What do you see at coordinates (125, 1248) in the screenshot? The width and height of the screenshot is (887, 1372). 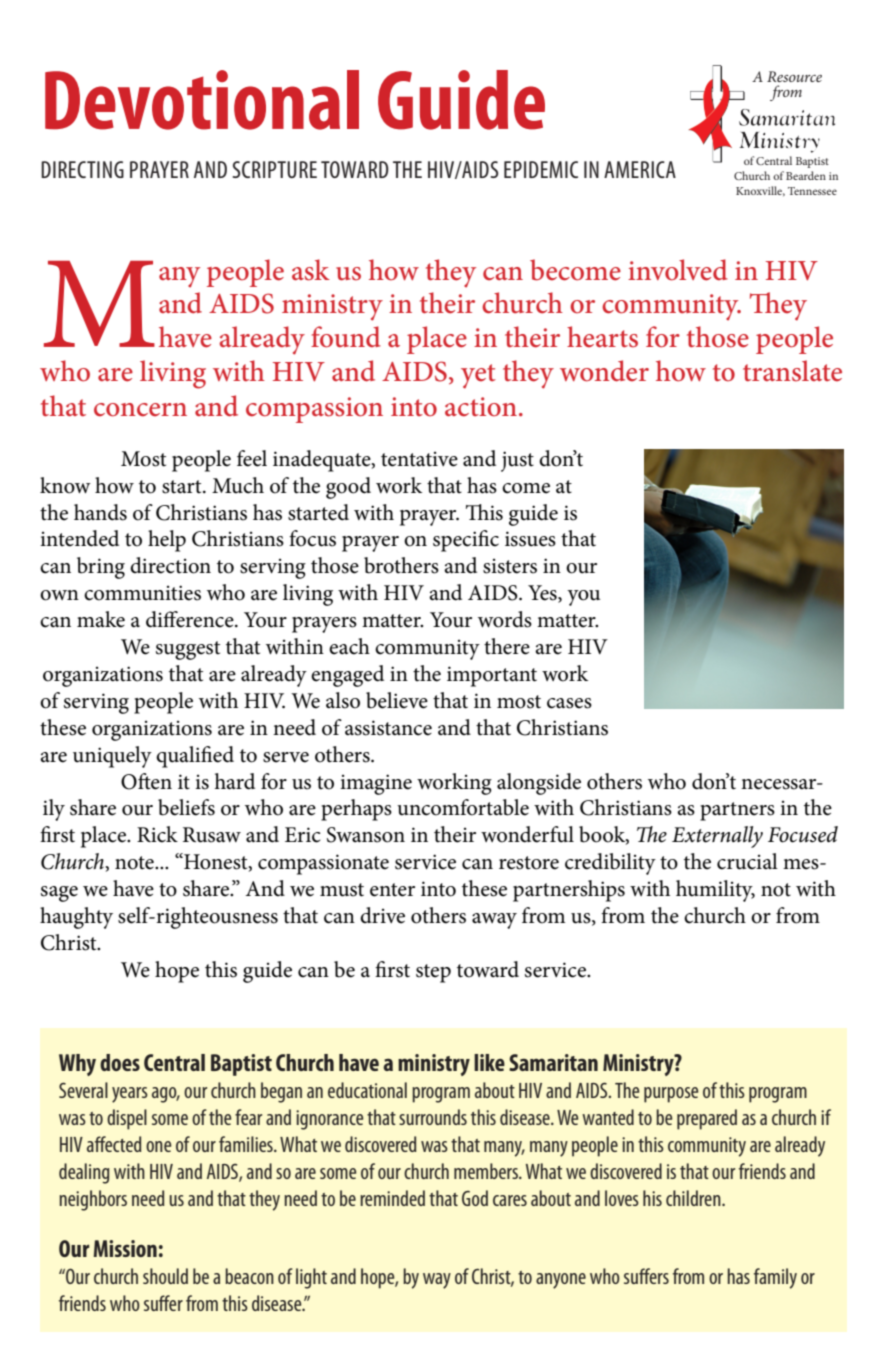 I see `Mission` at bounding box center [125, 1248].
